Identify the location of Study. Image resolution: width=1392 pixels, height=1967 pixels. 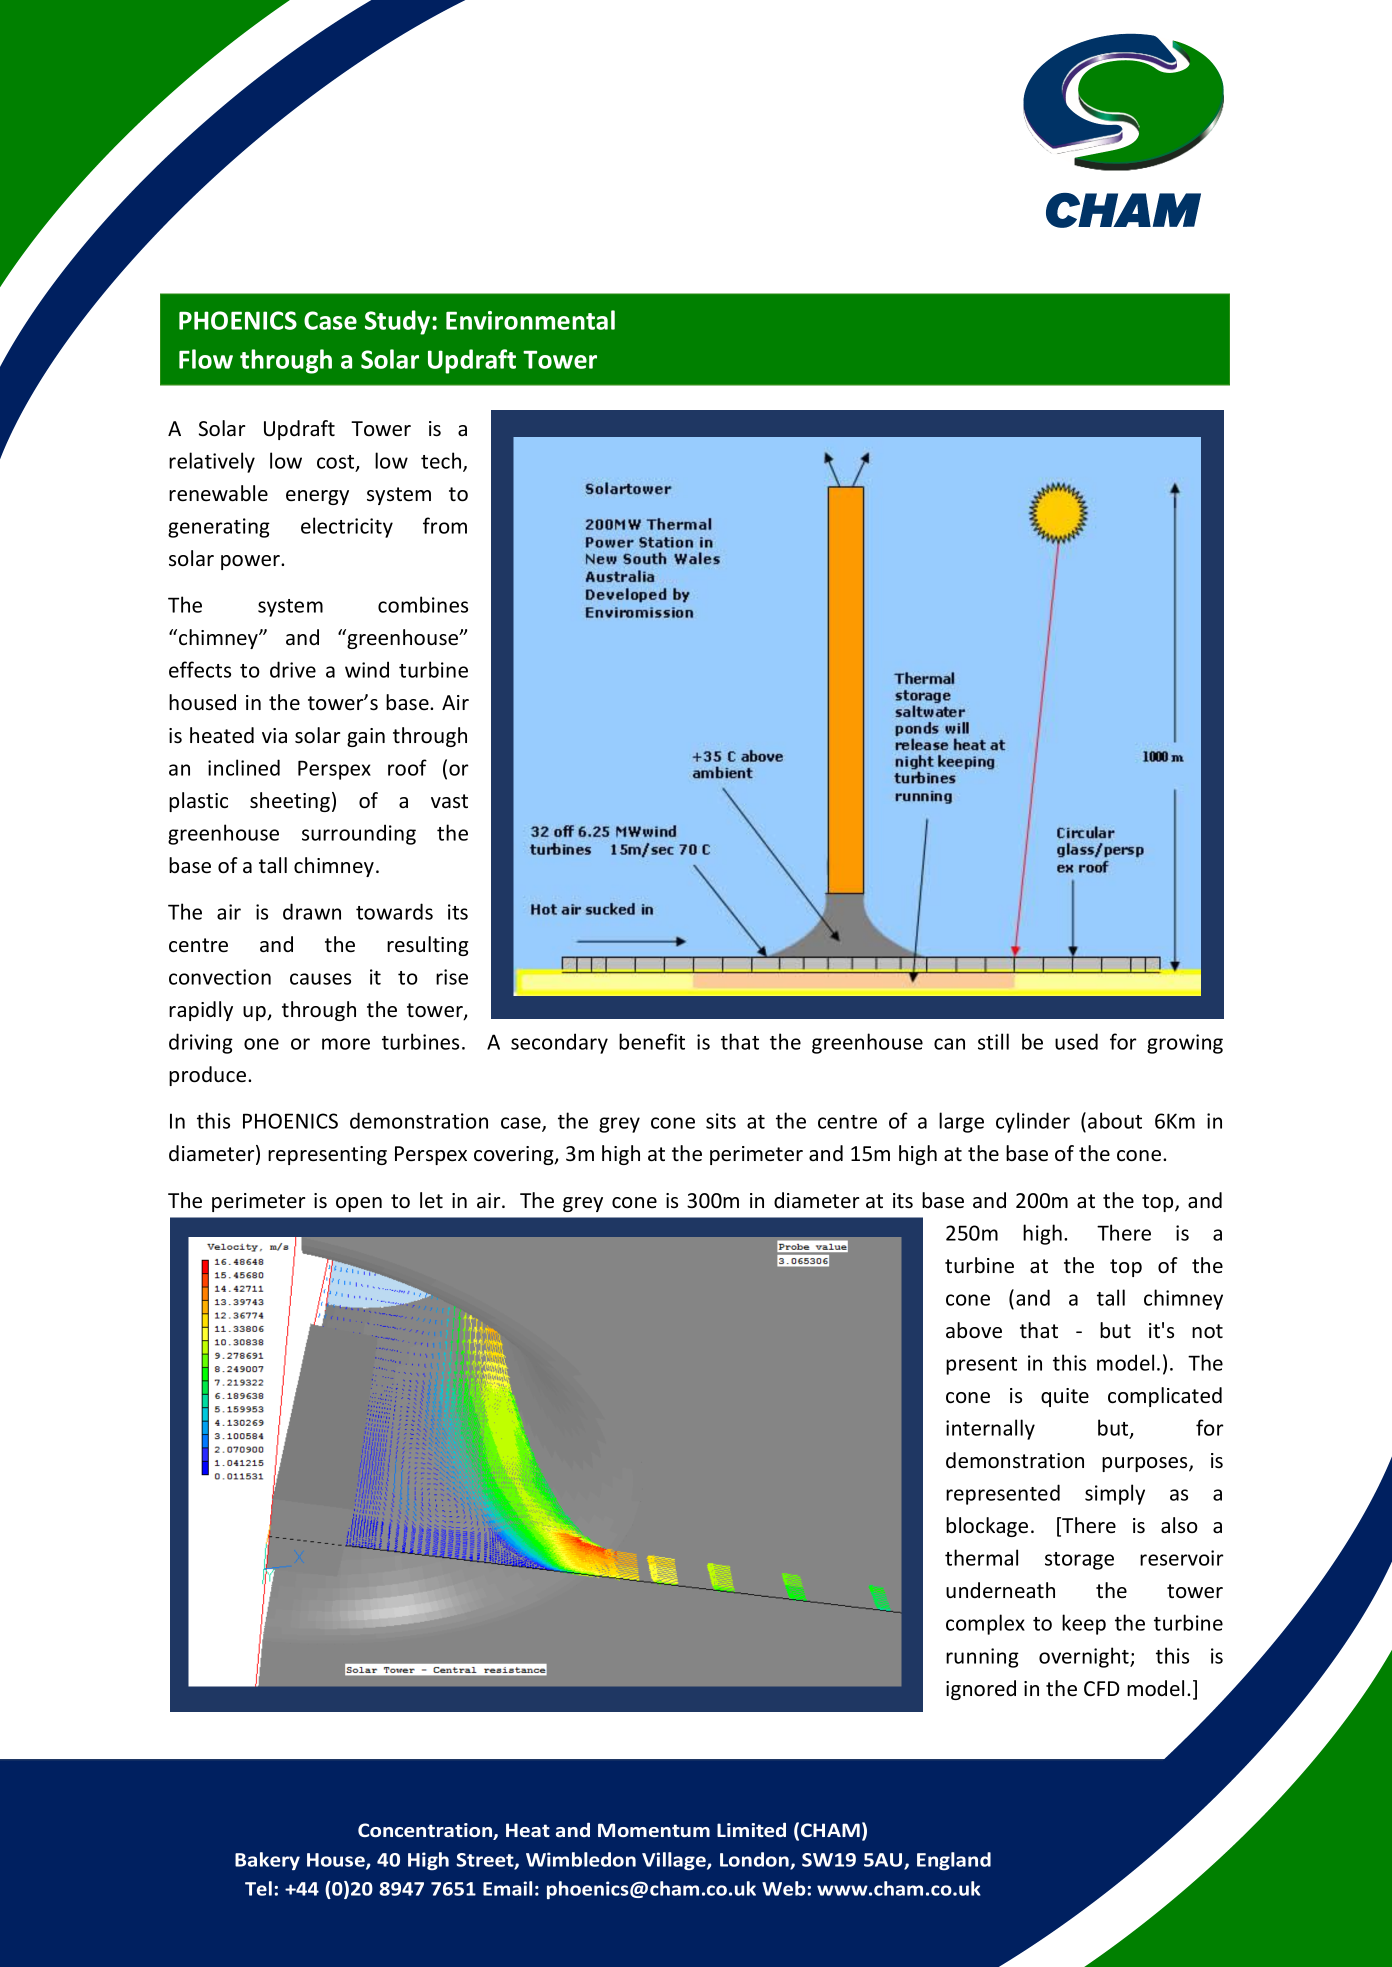
(399, 322).
